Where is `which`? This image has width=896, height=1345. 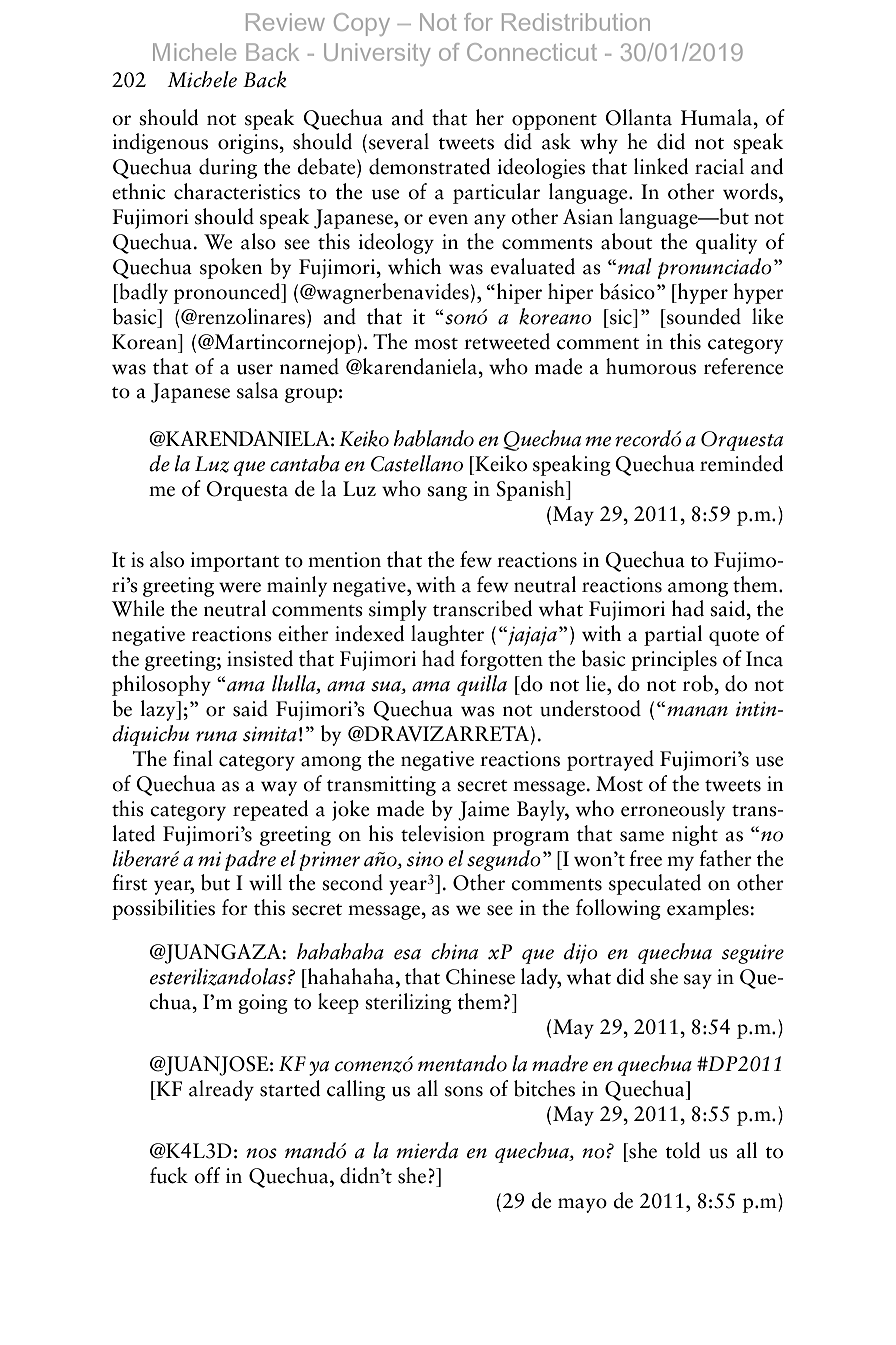
which is located at coordinates (415, 266).
